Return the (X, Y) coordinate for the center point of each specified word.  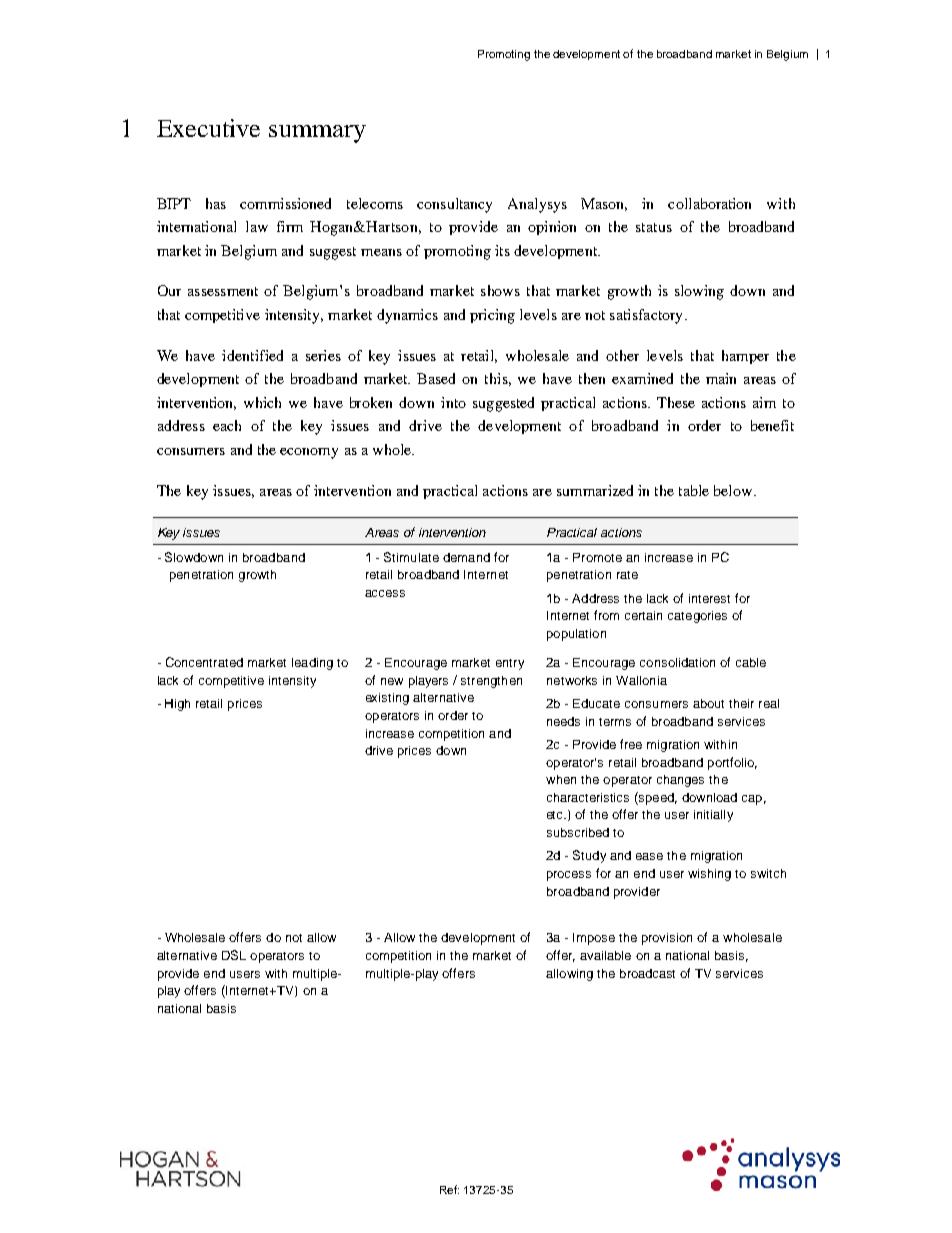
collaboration (709, 203)
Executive (208, 128)
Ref (449, 1189)
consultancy (454, 205)
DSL (234, 955)
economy (309, 453)
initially (713, 816)
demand (466, 557)
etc (556, 815)
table (694, 490)
